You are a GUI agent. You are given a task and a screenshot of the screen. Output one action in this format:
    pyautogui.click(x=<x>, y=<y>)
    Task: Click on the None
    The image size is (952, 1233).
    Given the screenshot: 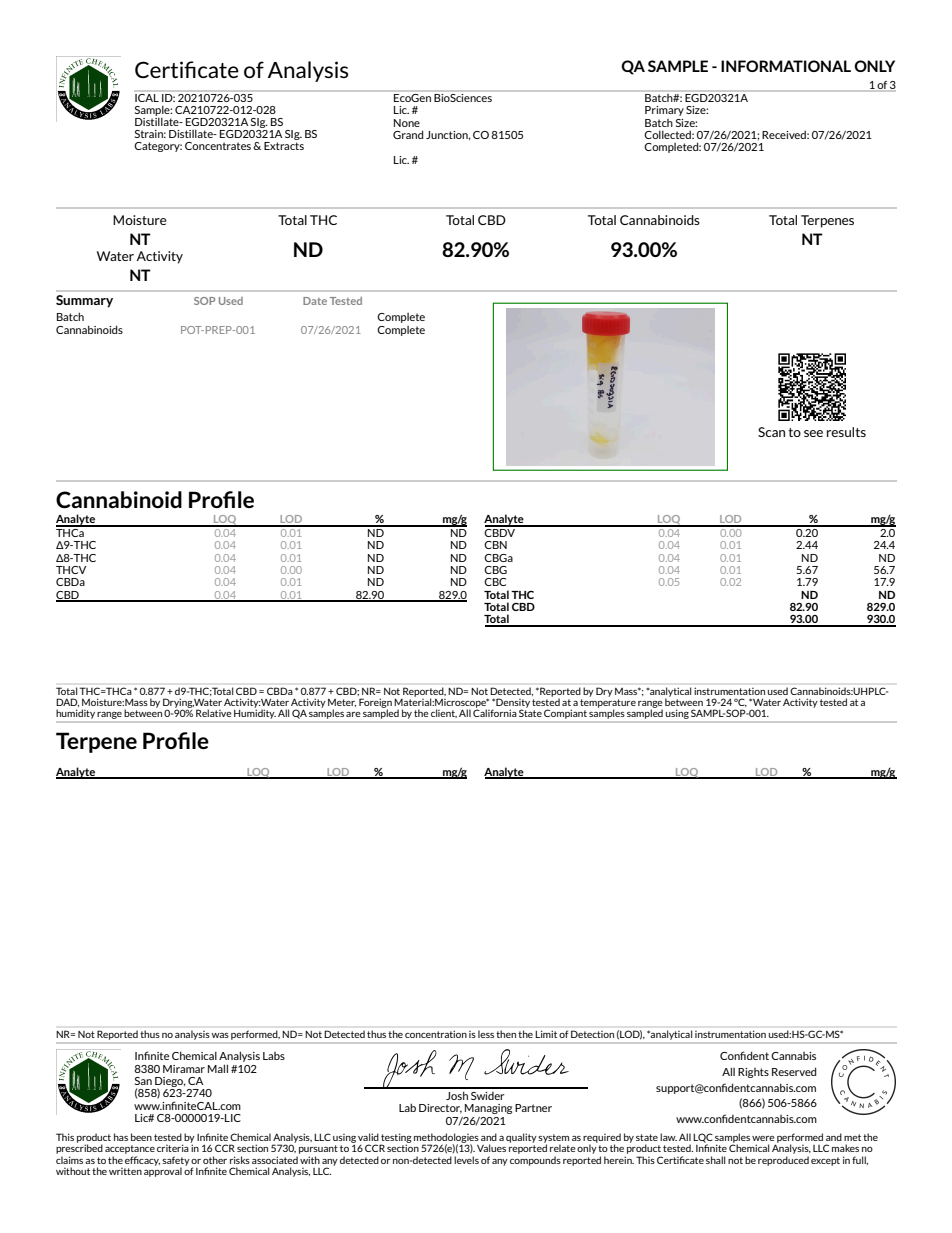 What is the action you would take?
    pyautogui.click(x=407, y=123)
